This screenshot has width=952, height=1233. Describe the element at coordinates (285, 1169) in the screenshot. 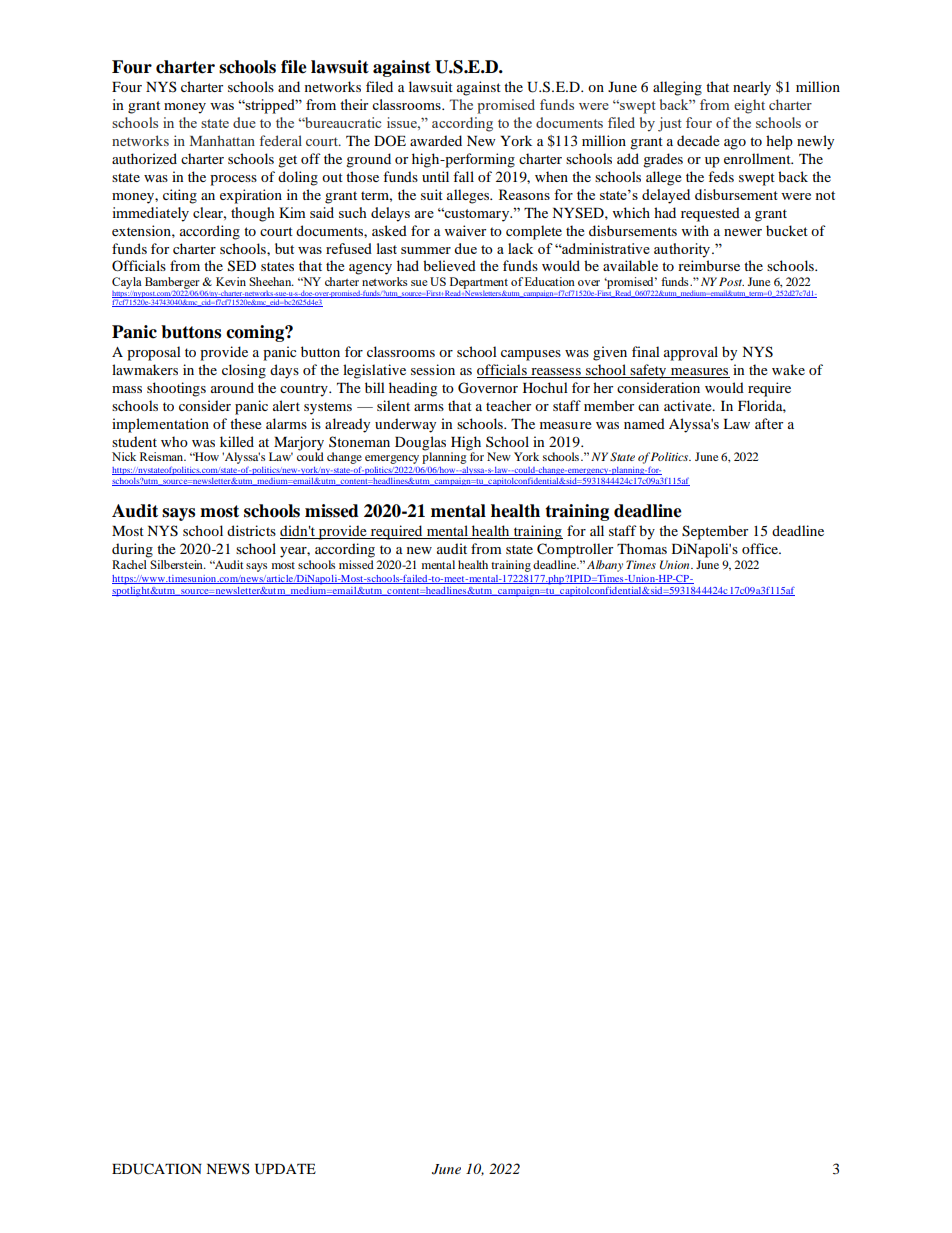

I see `UPDATE` at that location.
